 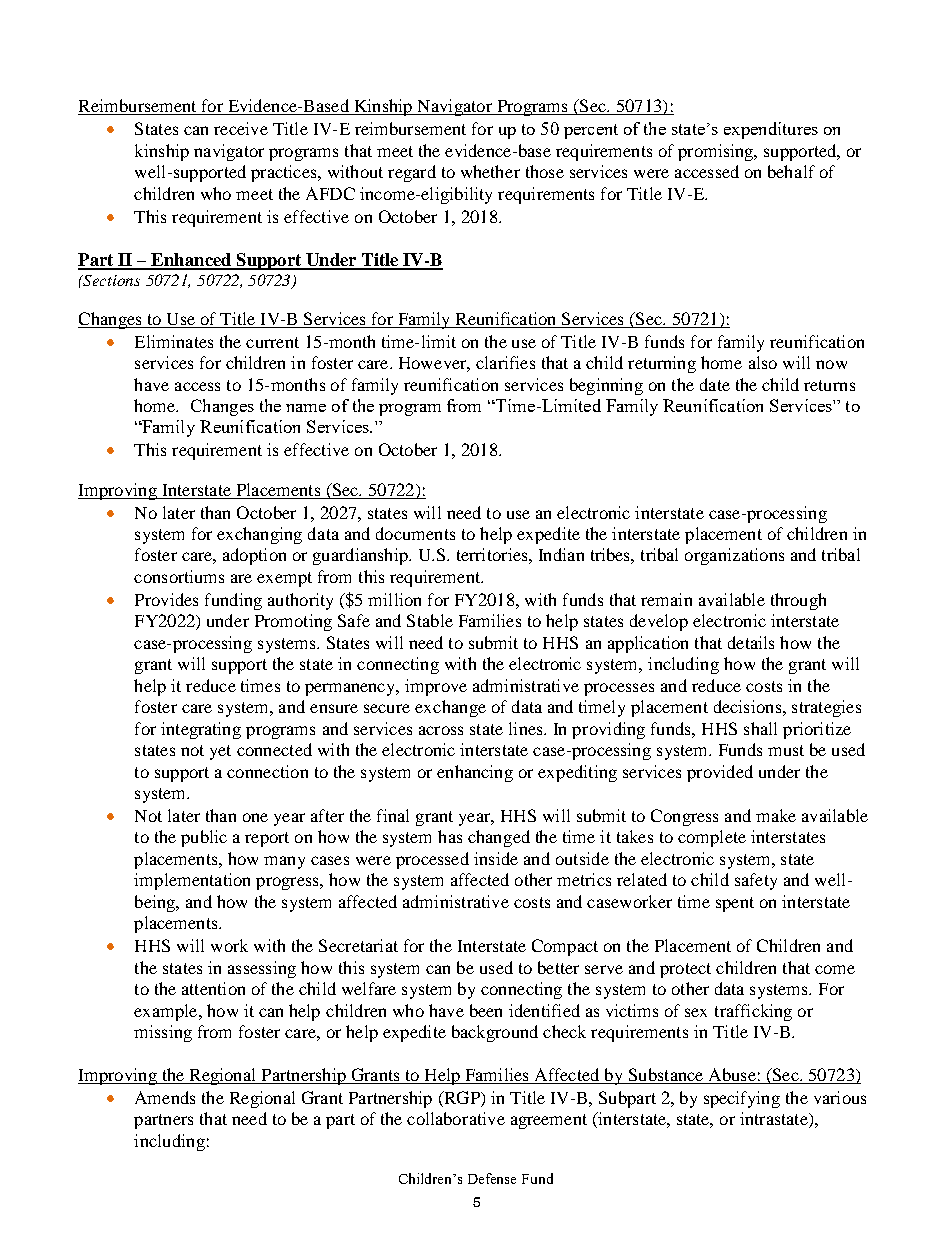 What do you see at coordinates (486, 1010) in the page?
I see `been` at bounding box center [486, 1010].
